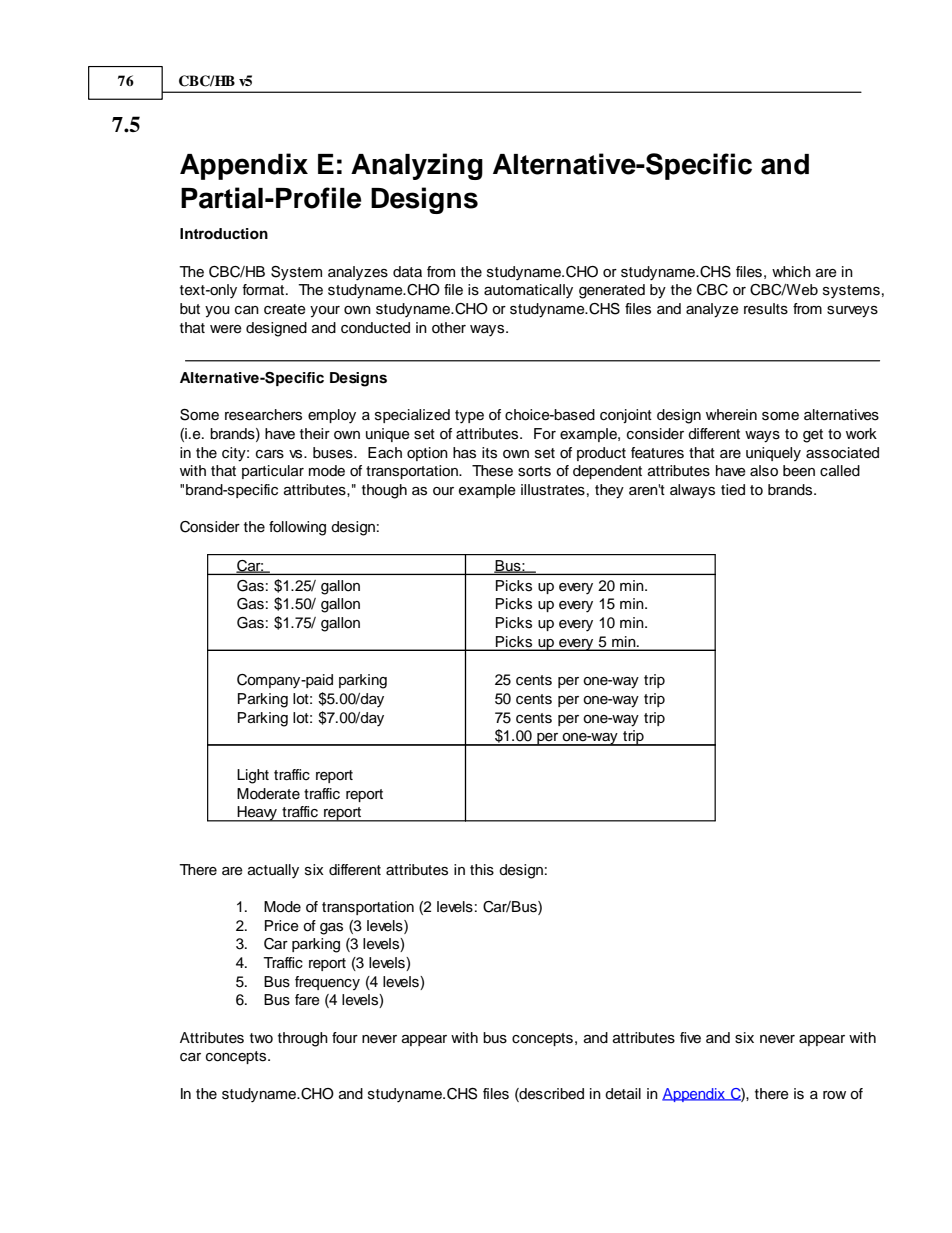  I want to click on this, so click(482, 870).
